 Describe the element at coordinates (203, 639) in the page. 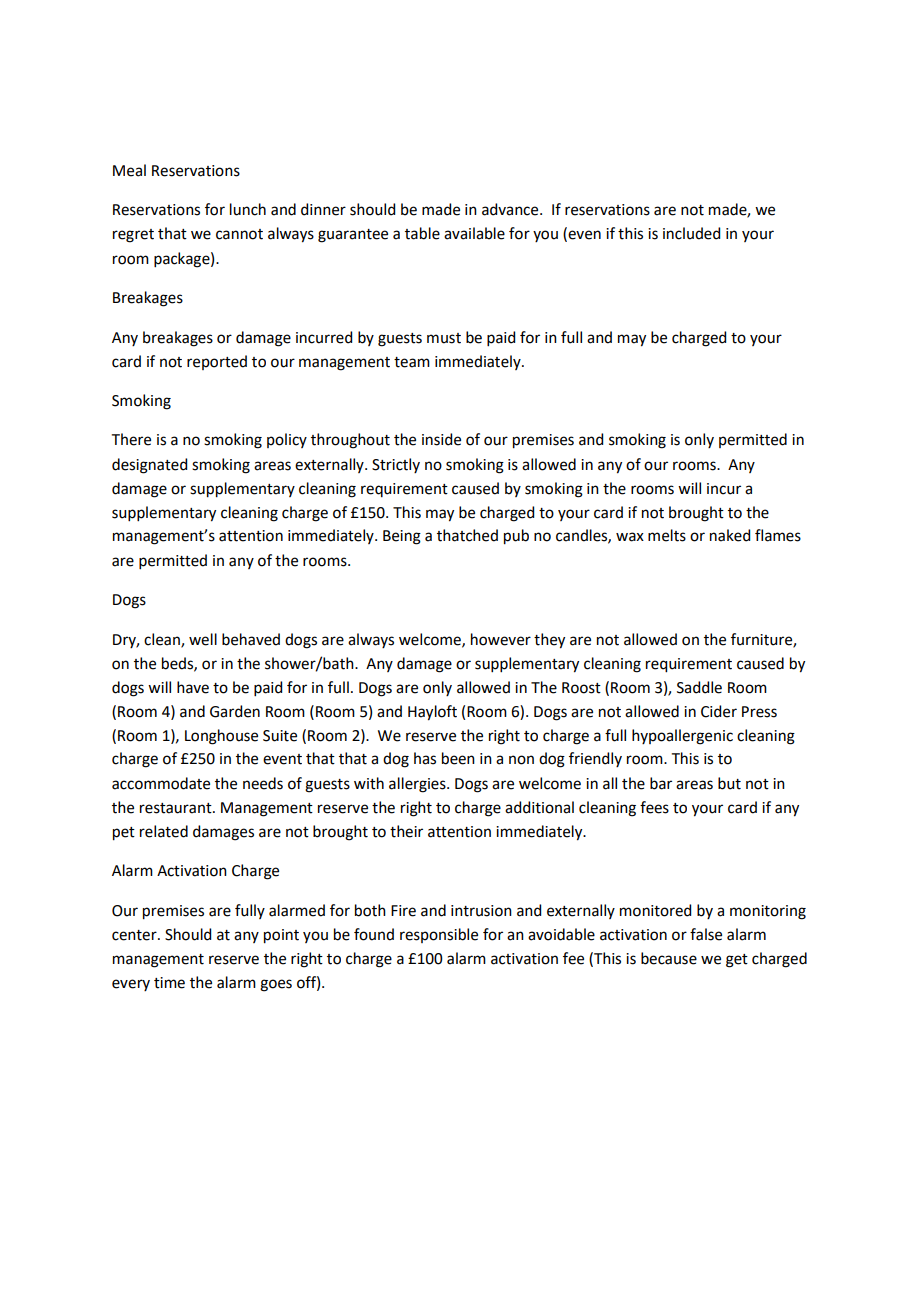

I see `well` at that location.
